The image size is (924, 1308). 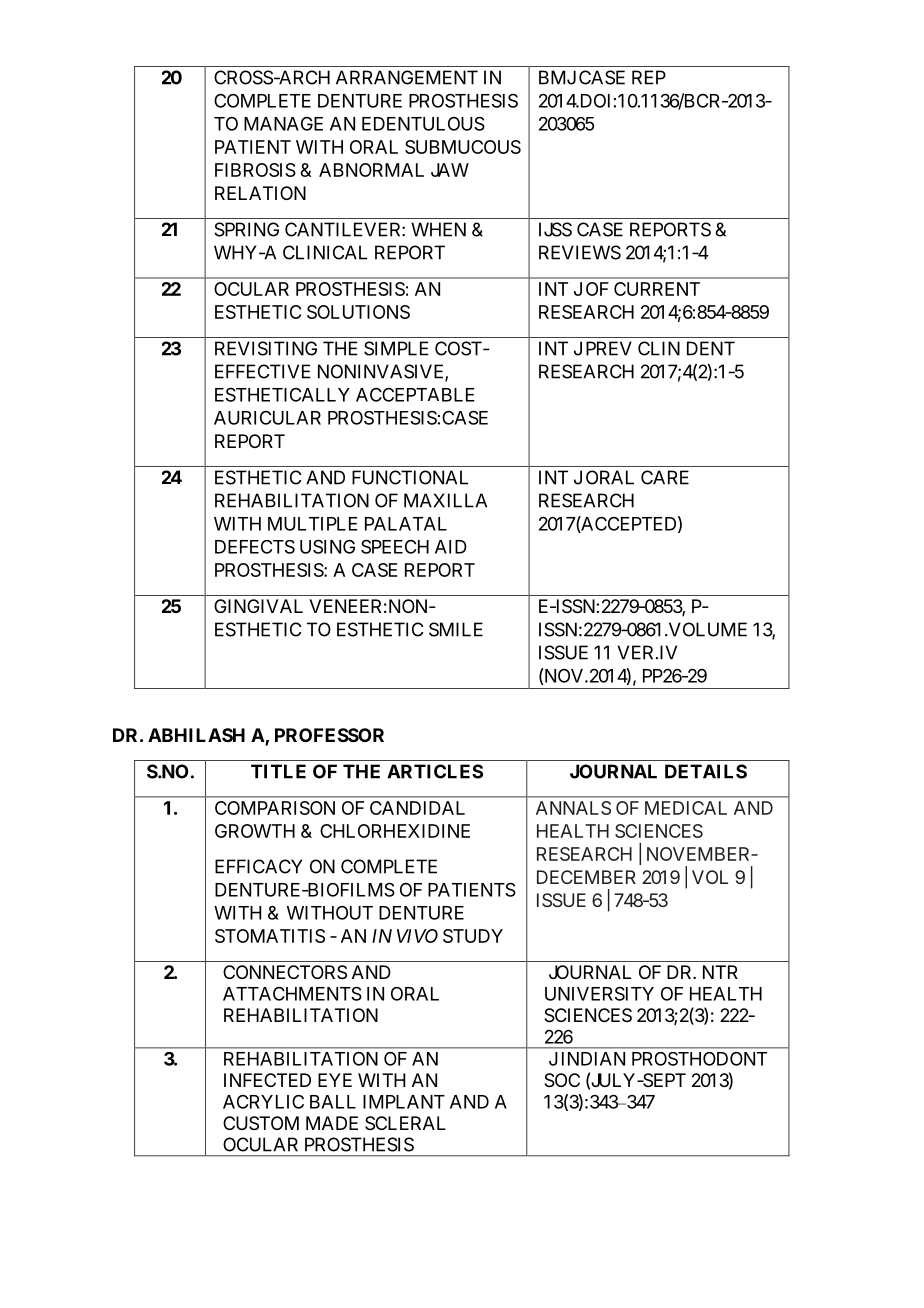 What do you see at coordinates (657, 289) in the screenshot?
I see `CURRENT` at bounding box center [657, 289].
